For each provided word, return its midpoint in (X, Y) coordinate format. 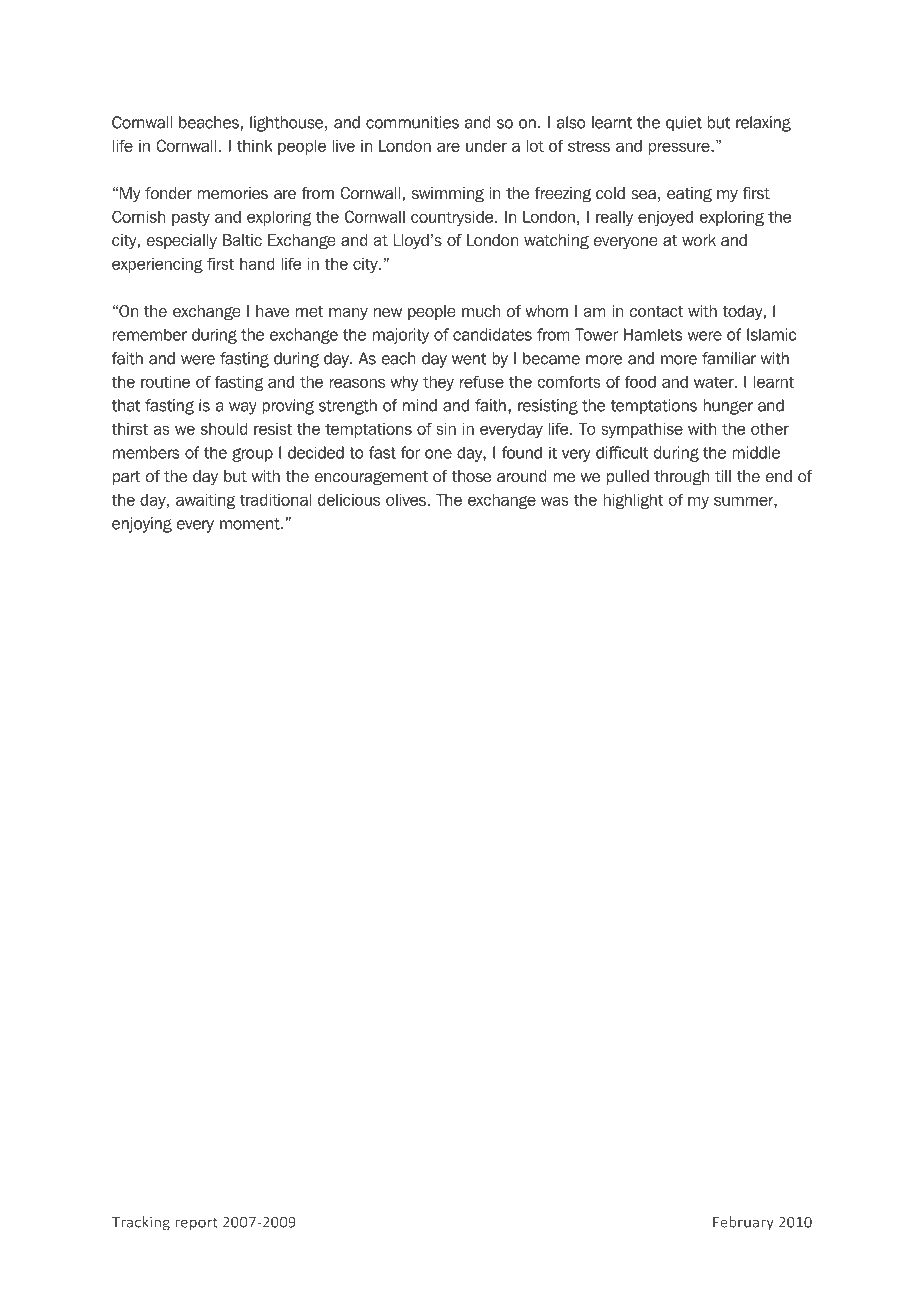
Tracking (141, 1223)
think (255, 146)
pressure (680, 148)
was (555, 501)
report (196, 1224)
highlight (633, 501)
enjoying (142, 525)
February (743, 1223)
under (486, 146)
